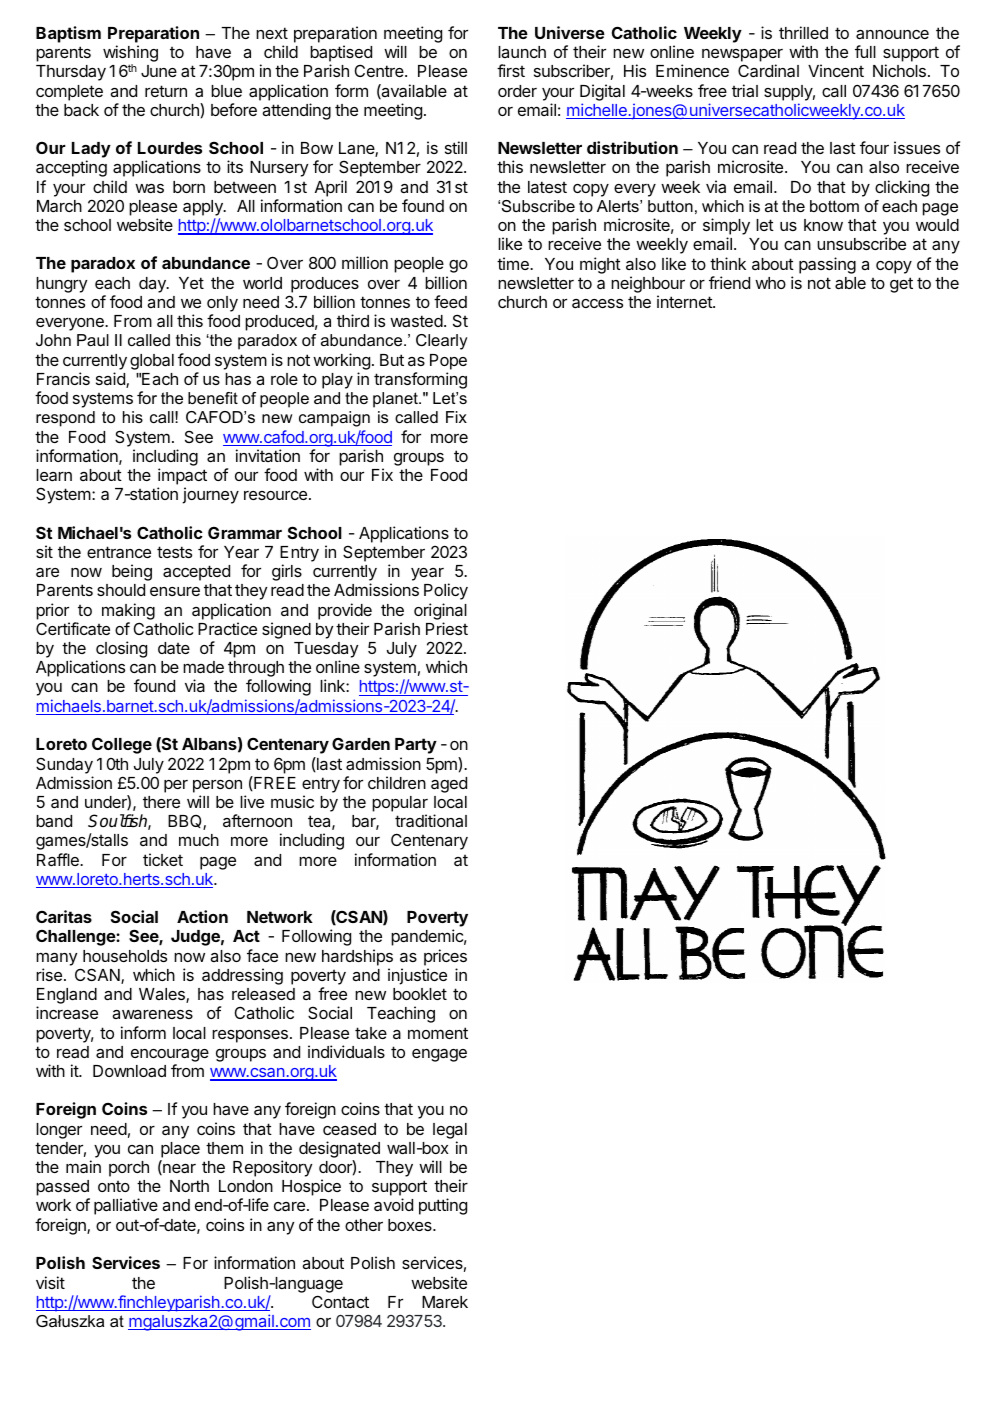 This screenshot has width=995, height=1407. What do you see at coordinates (836, 70) in the screenshot?
I see `Vincent` at bounding box center [836, 70].
